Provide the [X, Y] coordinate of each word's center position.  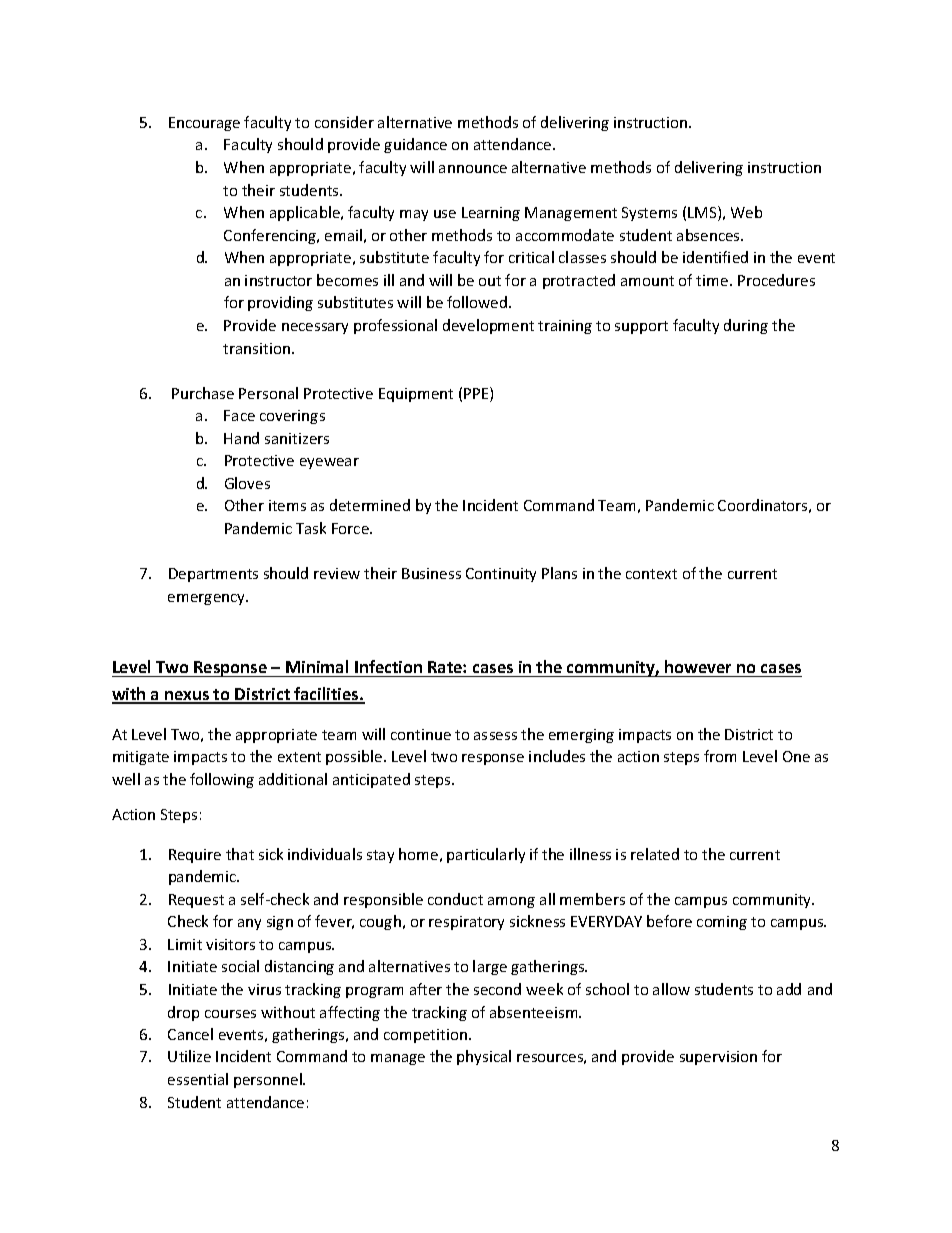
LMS [703, 213]
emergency [208, 599]
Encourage [204, 124]
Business [431, 573]
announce [473, 169]
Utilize [189, 1056]
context [651, 574]
